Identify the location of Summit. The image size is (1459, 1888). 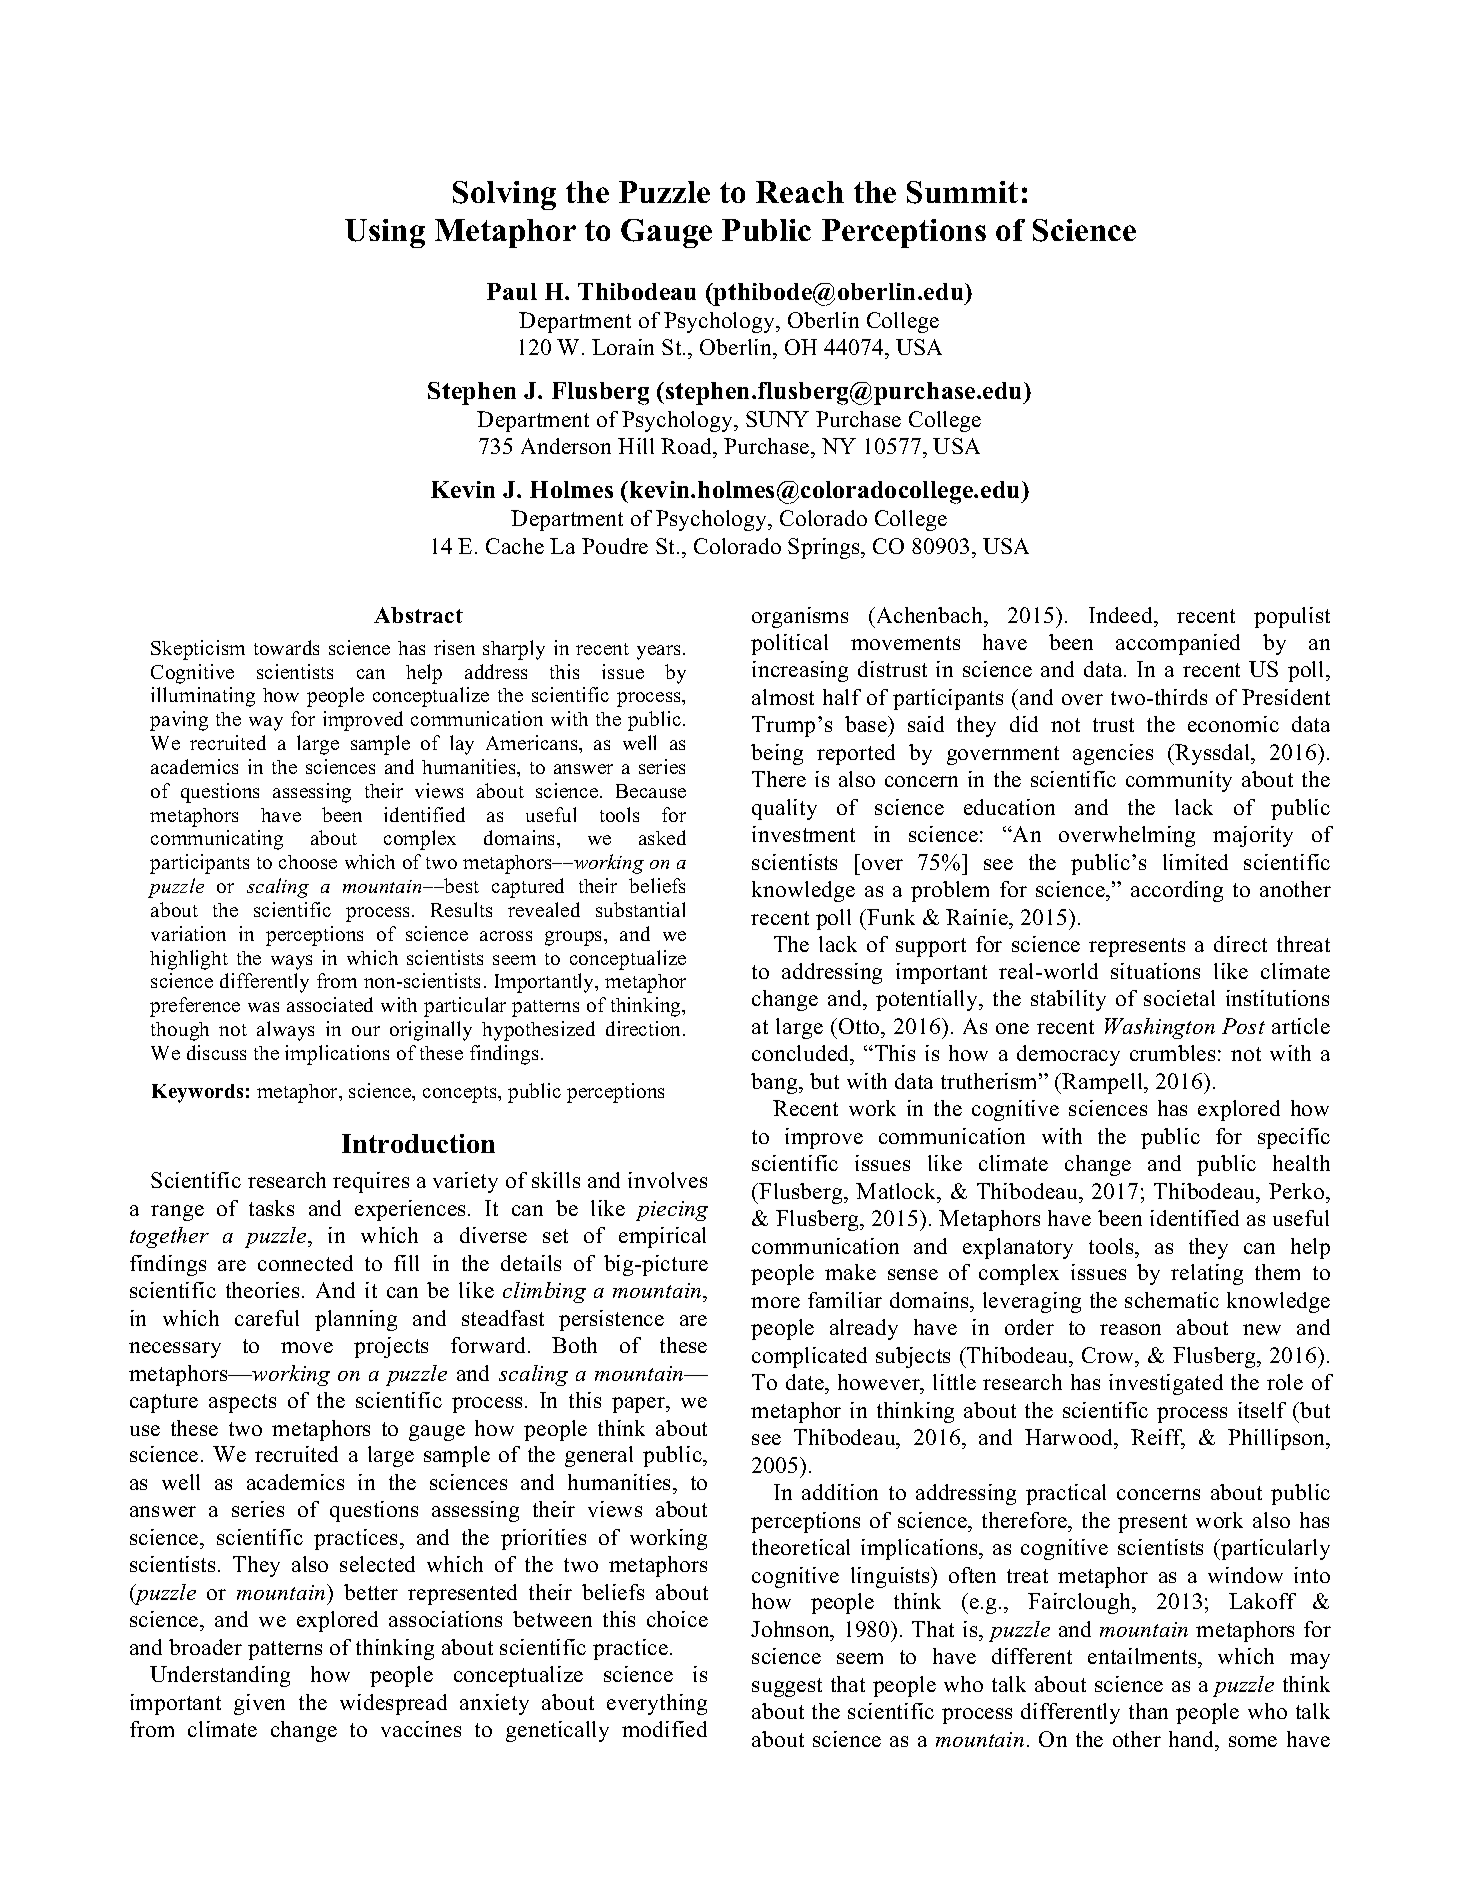
(962, 192).
